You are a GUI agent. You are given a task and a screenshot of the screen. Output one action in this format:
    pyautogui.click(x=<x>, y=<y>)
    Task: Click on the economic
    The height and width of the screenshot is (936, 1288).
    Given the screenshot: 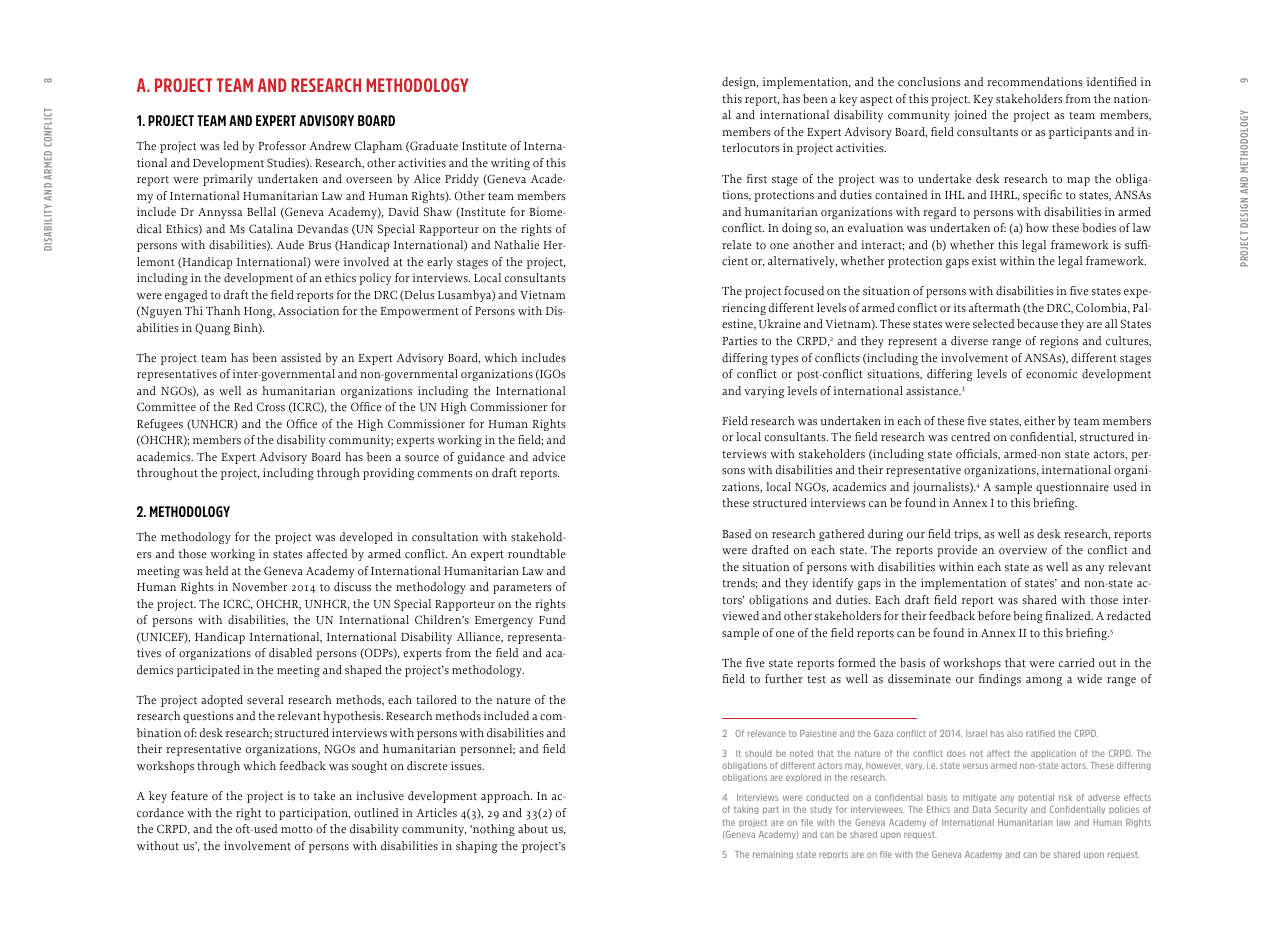 What is the action you would take?
    pyautogui.click(x=1051, y=374)
